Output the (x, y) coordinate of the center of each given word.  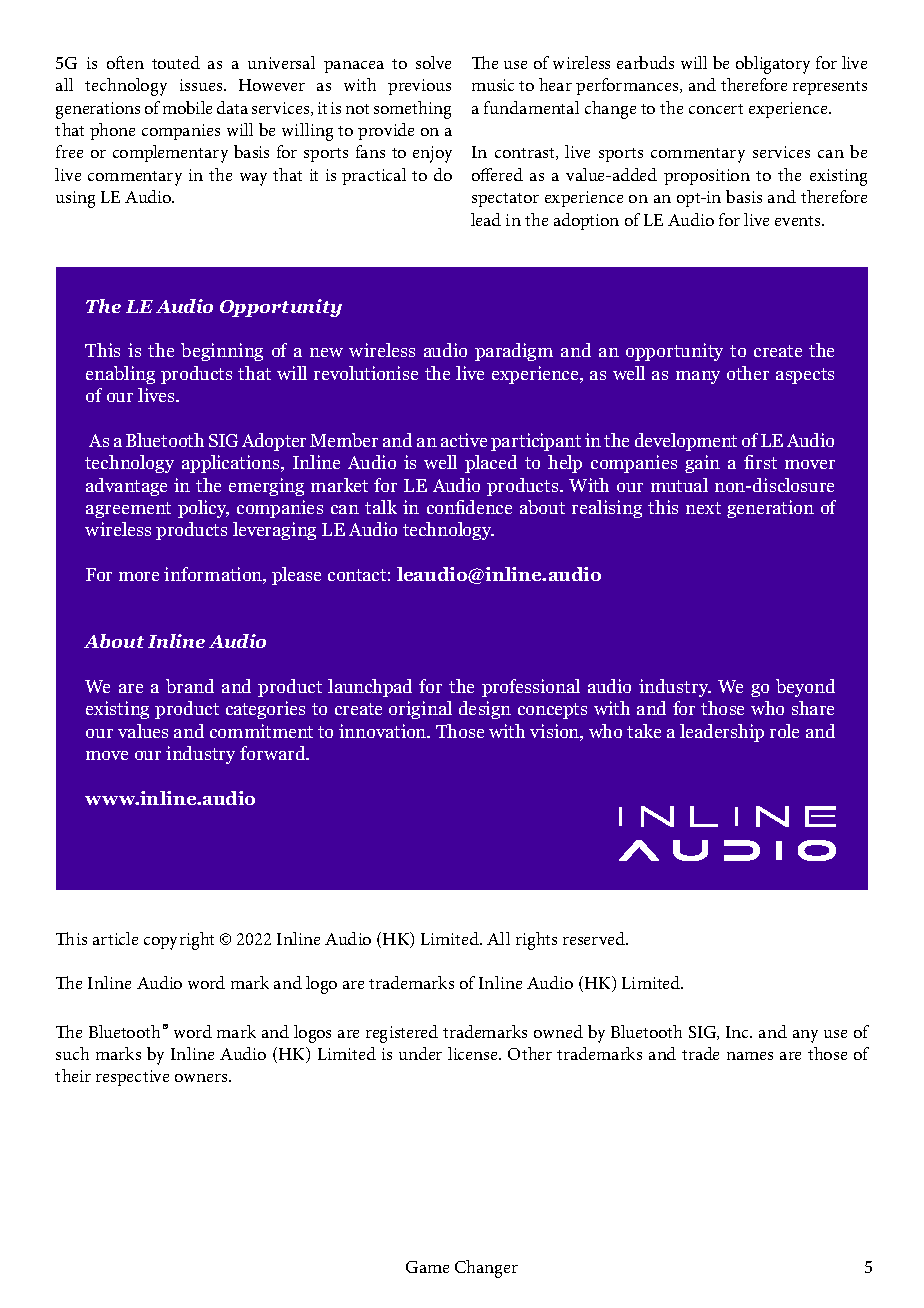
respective (132, 1078)
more (139, 576)
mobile (187, 107)
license (474, 1053)
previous (419, 87)
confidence (469, 507)
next (703, 508)
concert (716, 109)
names (750, 1056)
